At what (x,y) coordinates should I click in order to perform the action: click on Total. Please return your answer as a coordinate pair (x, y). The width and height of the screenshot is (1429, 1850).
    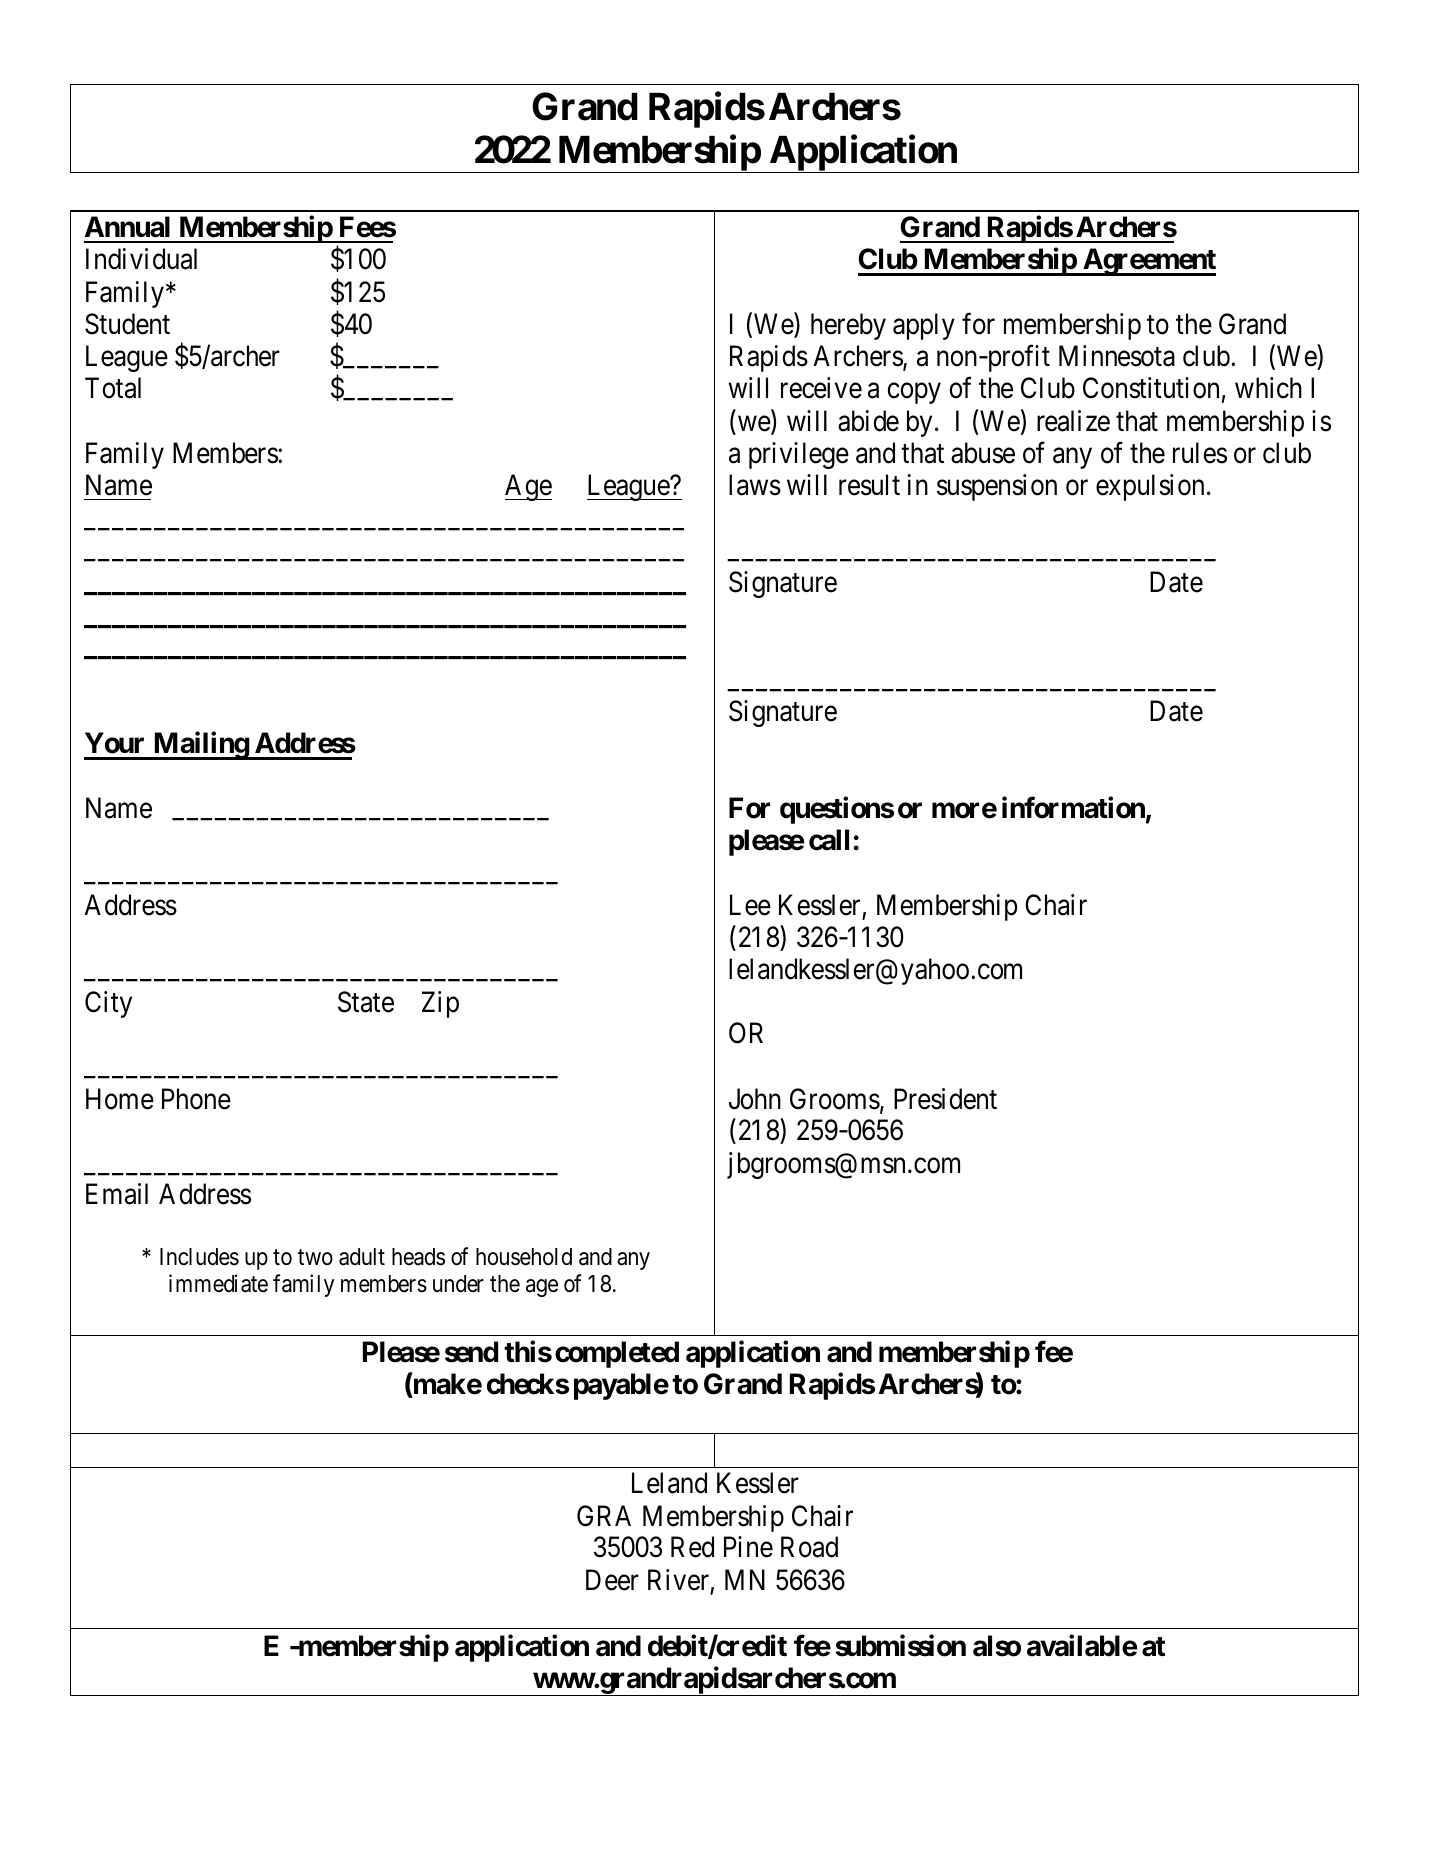
    Looking at the image, I should click on (113, 388).
